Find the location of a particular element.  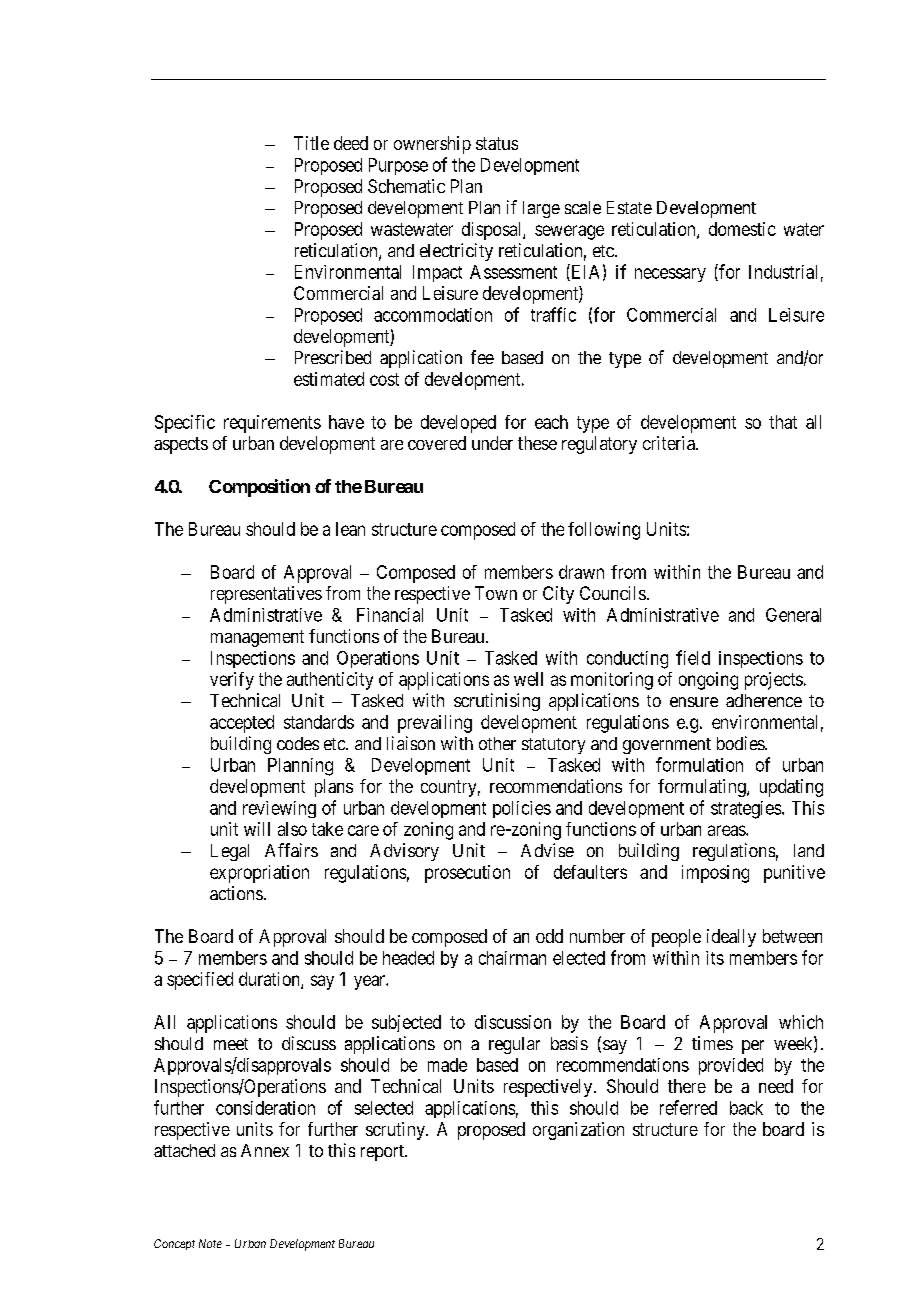

prosecution is located at coordinates (467, 874).
